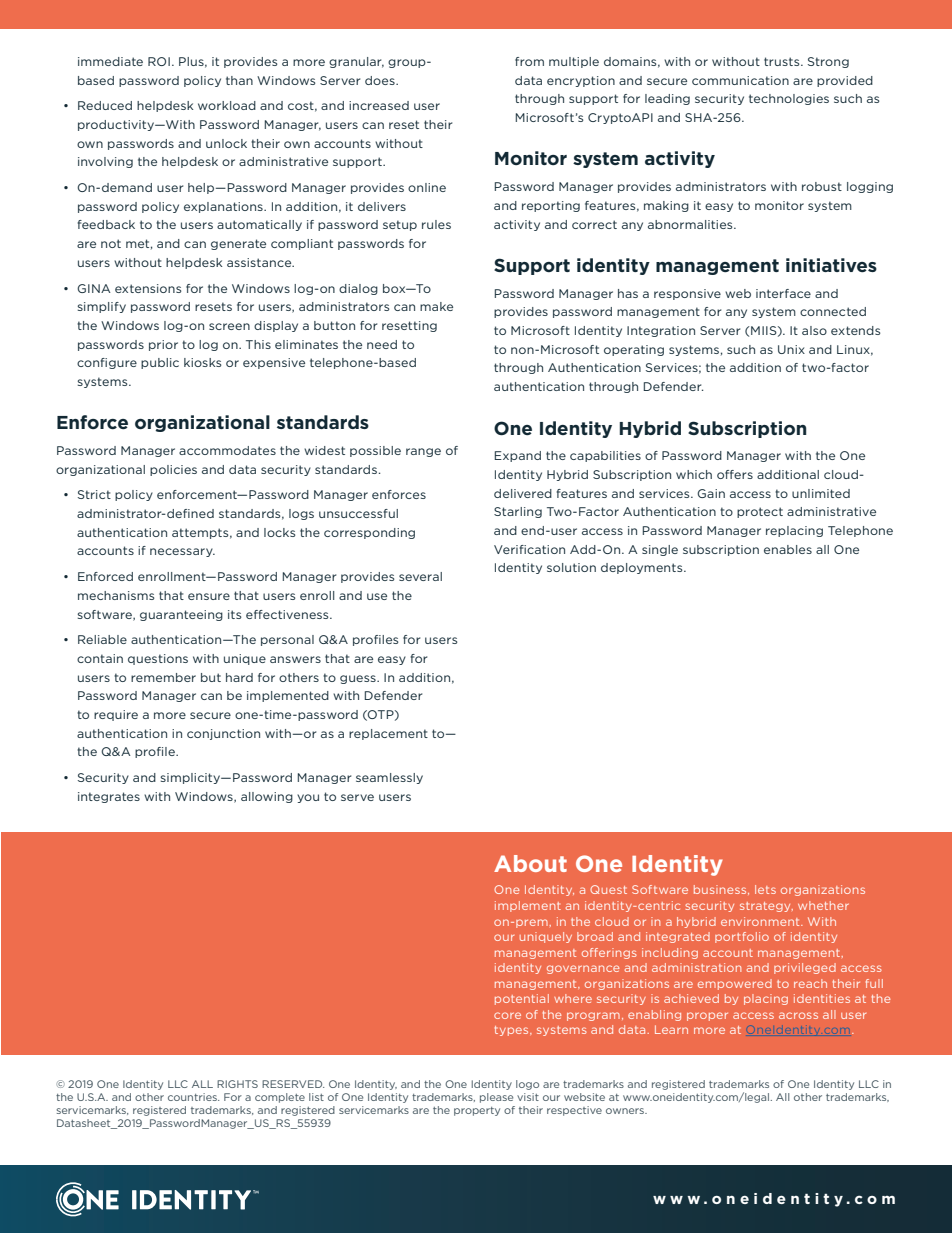  I want to click on several, so click(420, 576).
